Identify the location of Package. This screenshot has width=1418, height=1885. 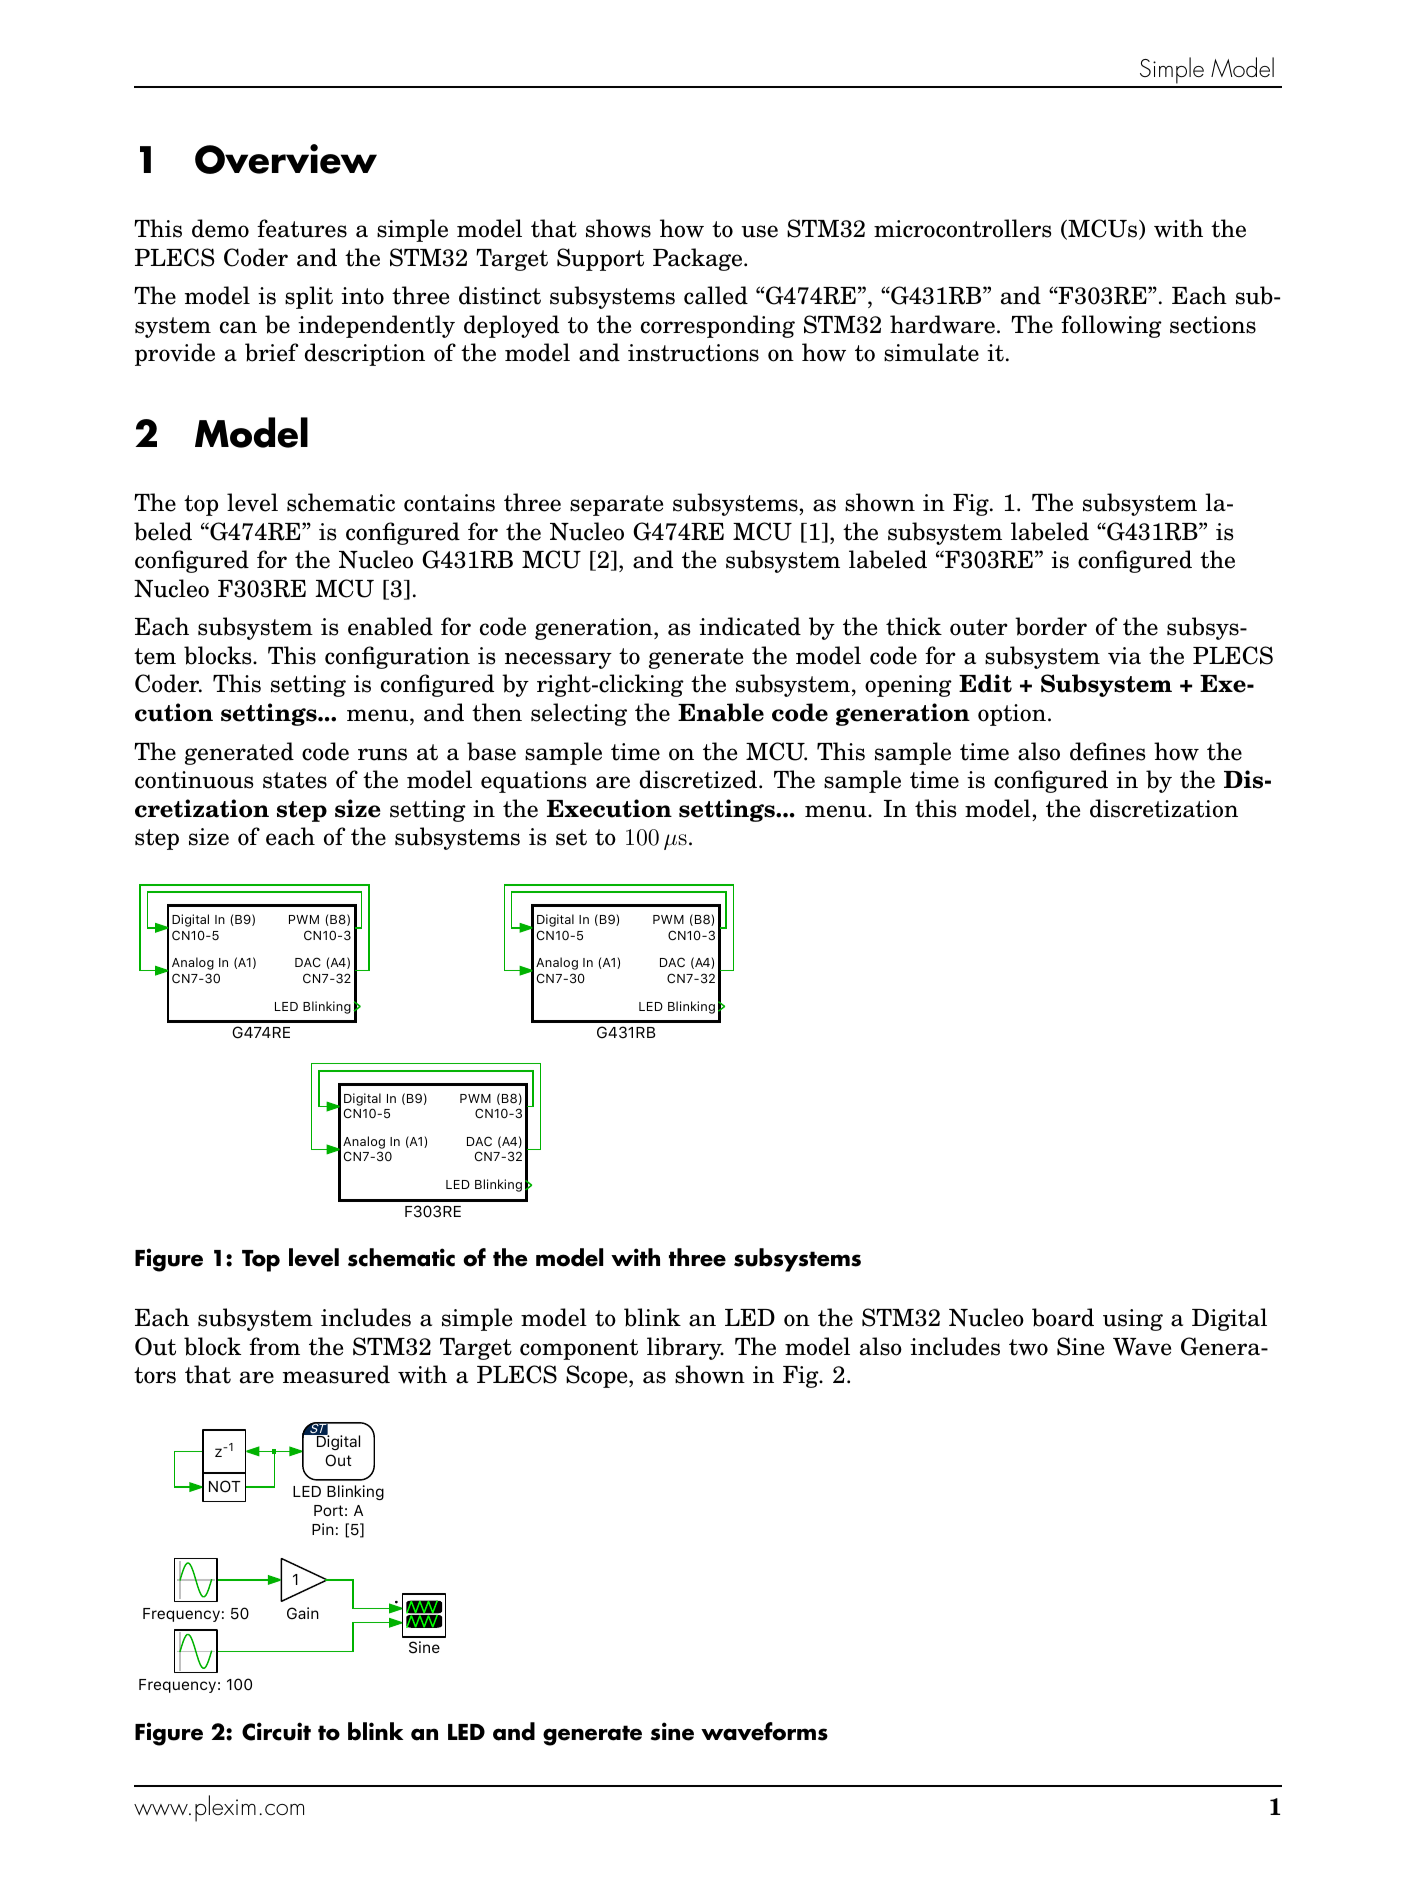
(699, 259).
